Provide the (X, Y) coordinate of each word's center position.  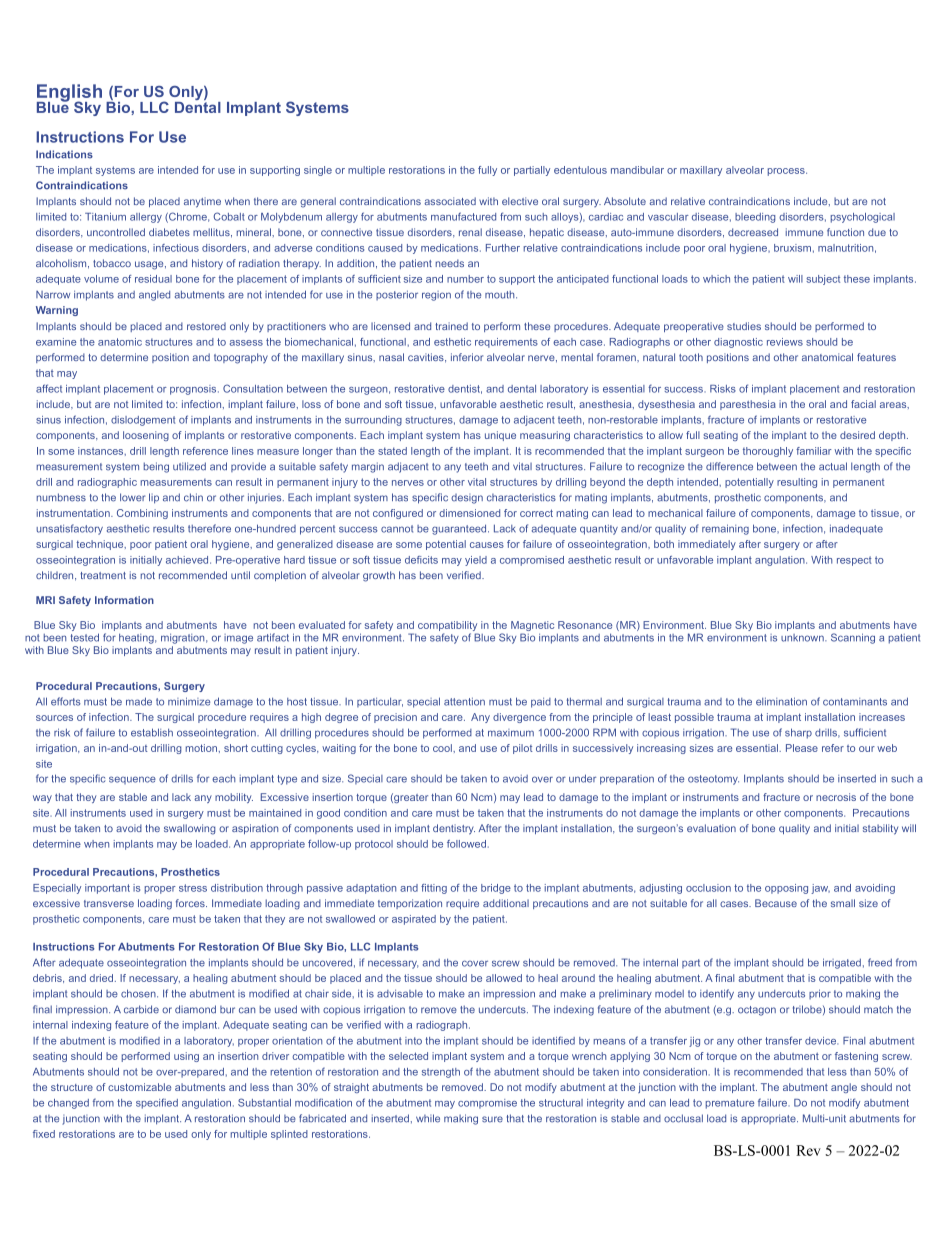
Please (802, 748)
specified (157, 1103)
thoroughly (768, 452)
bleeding (755, 218)
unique (500, 436)
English (69, 94)
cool (443, 748)
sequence (132, 780)
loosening (146, 436)
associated (450, 201)
